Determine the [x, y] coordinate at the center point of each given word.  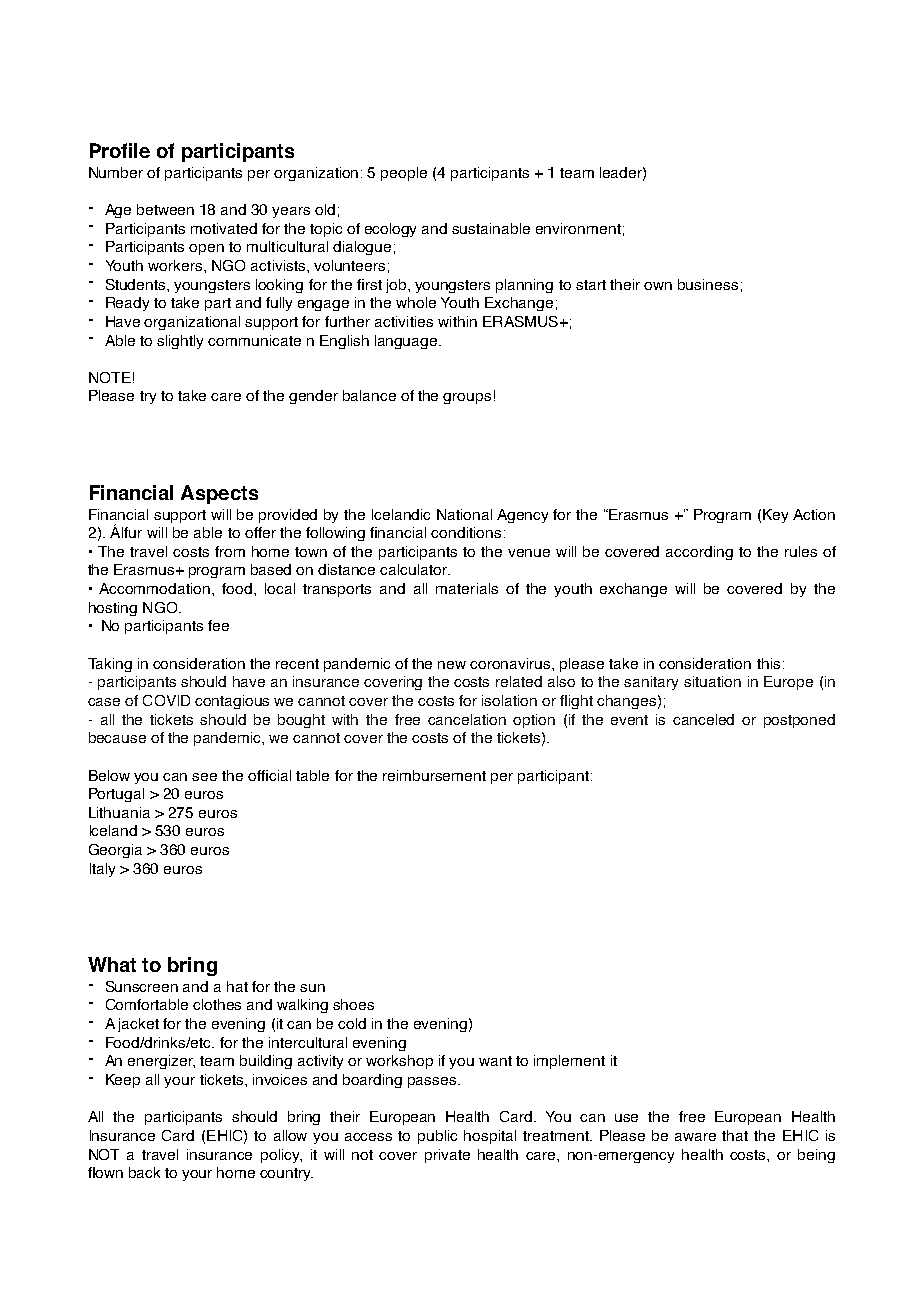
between [165, 209]
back [144, 1172]
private [447, 1156]
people [404, 174]
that [735, 1135]
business [708, 284]
